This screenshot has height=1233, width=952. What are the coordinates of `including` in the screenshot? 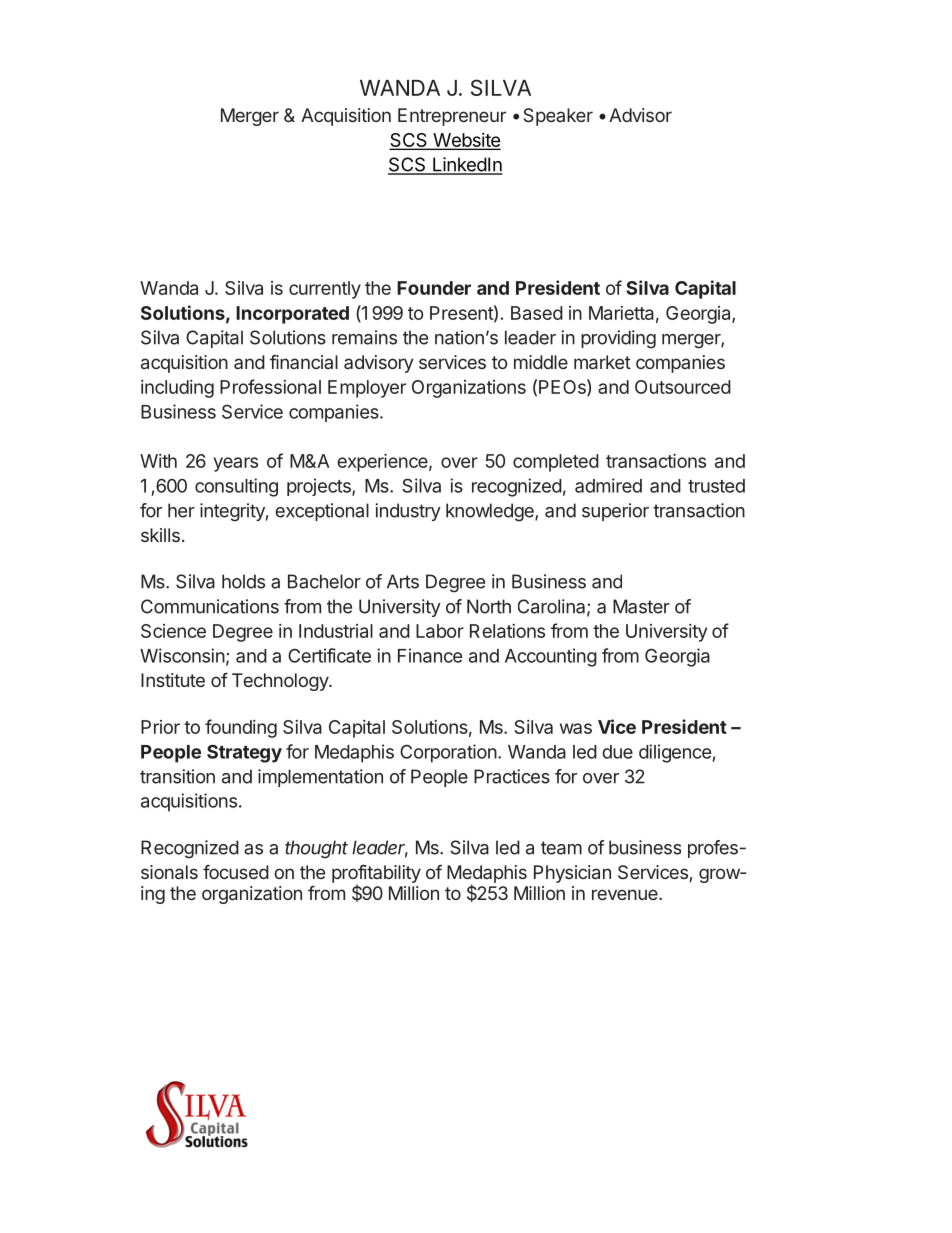 It's located at (177, 389).
